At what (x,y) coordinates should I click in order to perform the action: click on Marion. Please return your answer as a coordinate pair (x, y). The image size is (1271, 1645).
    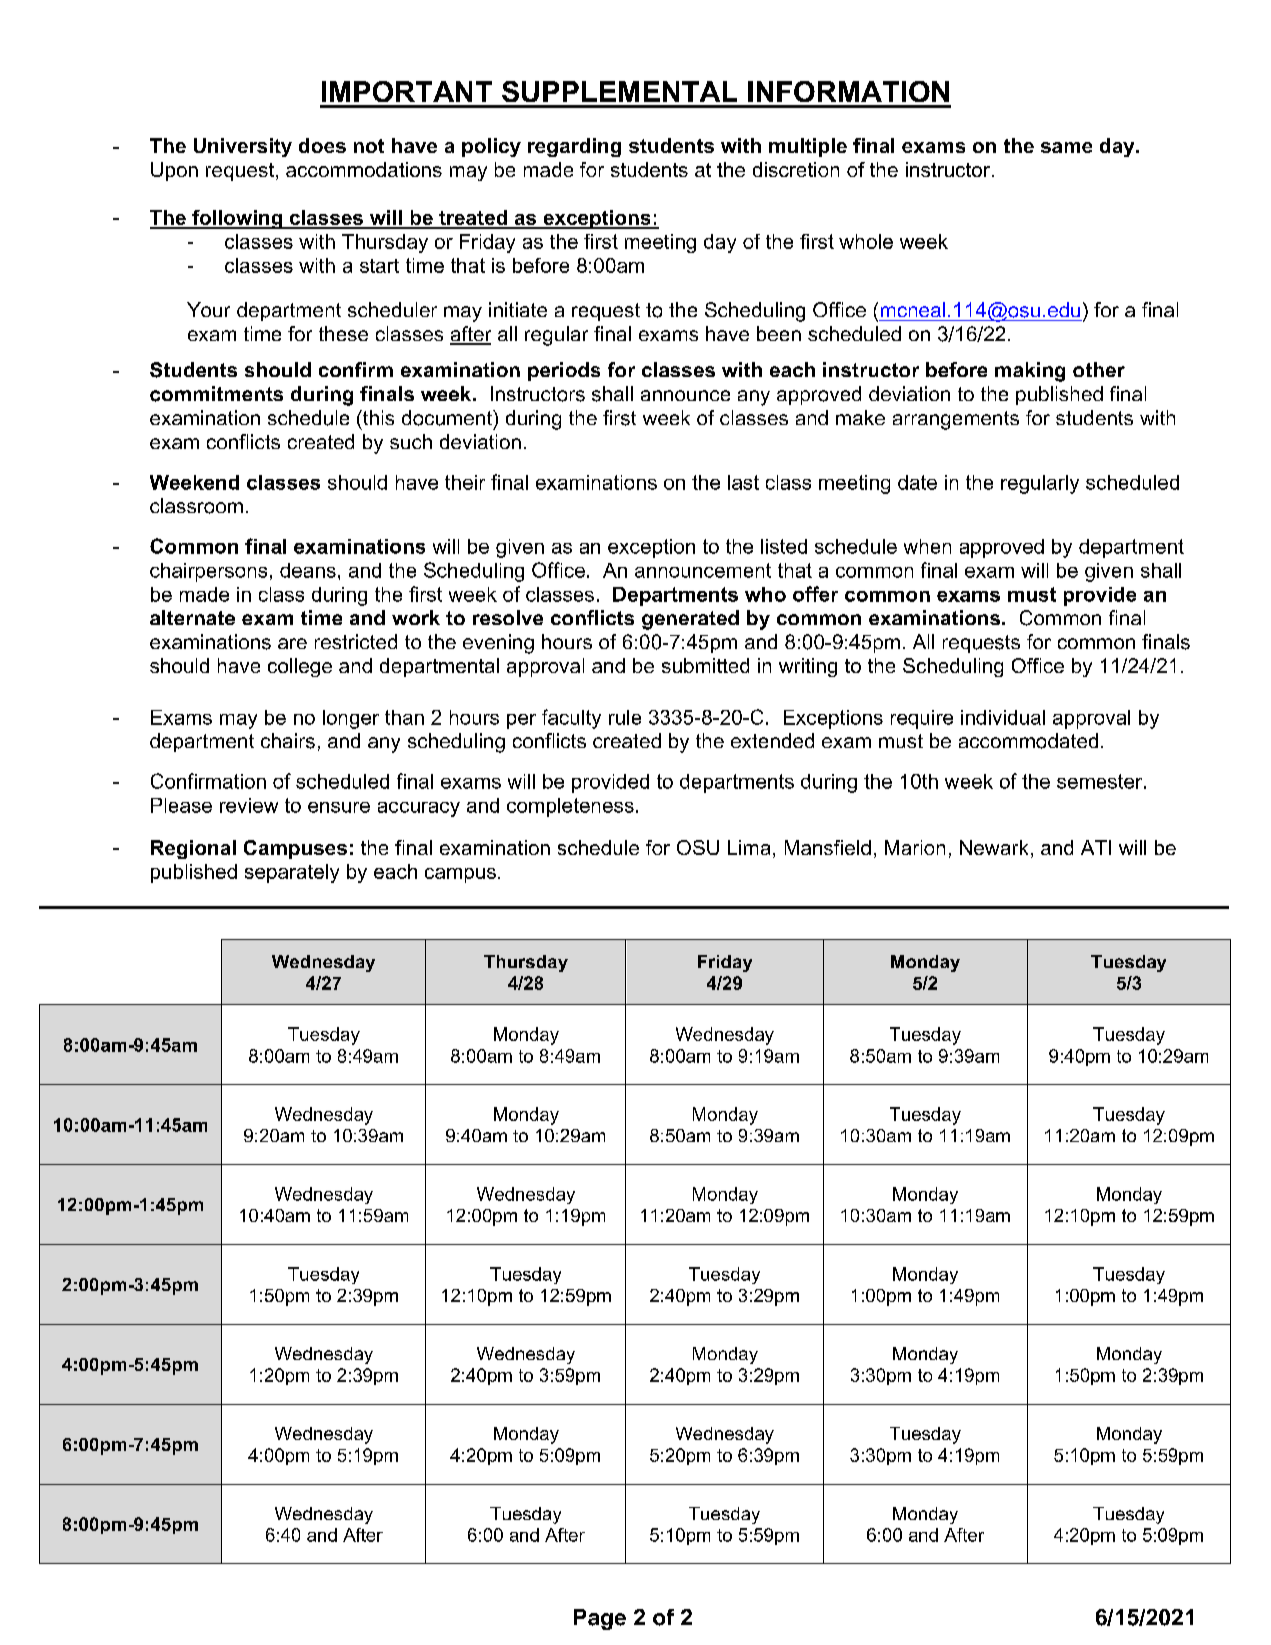
    Looking at the image, I should click on (915, 847).
